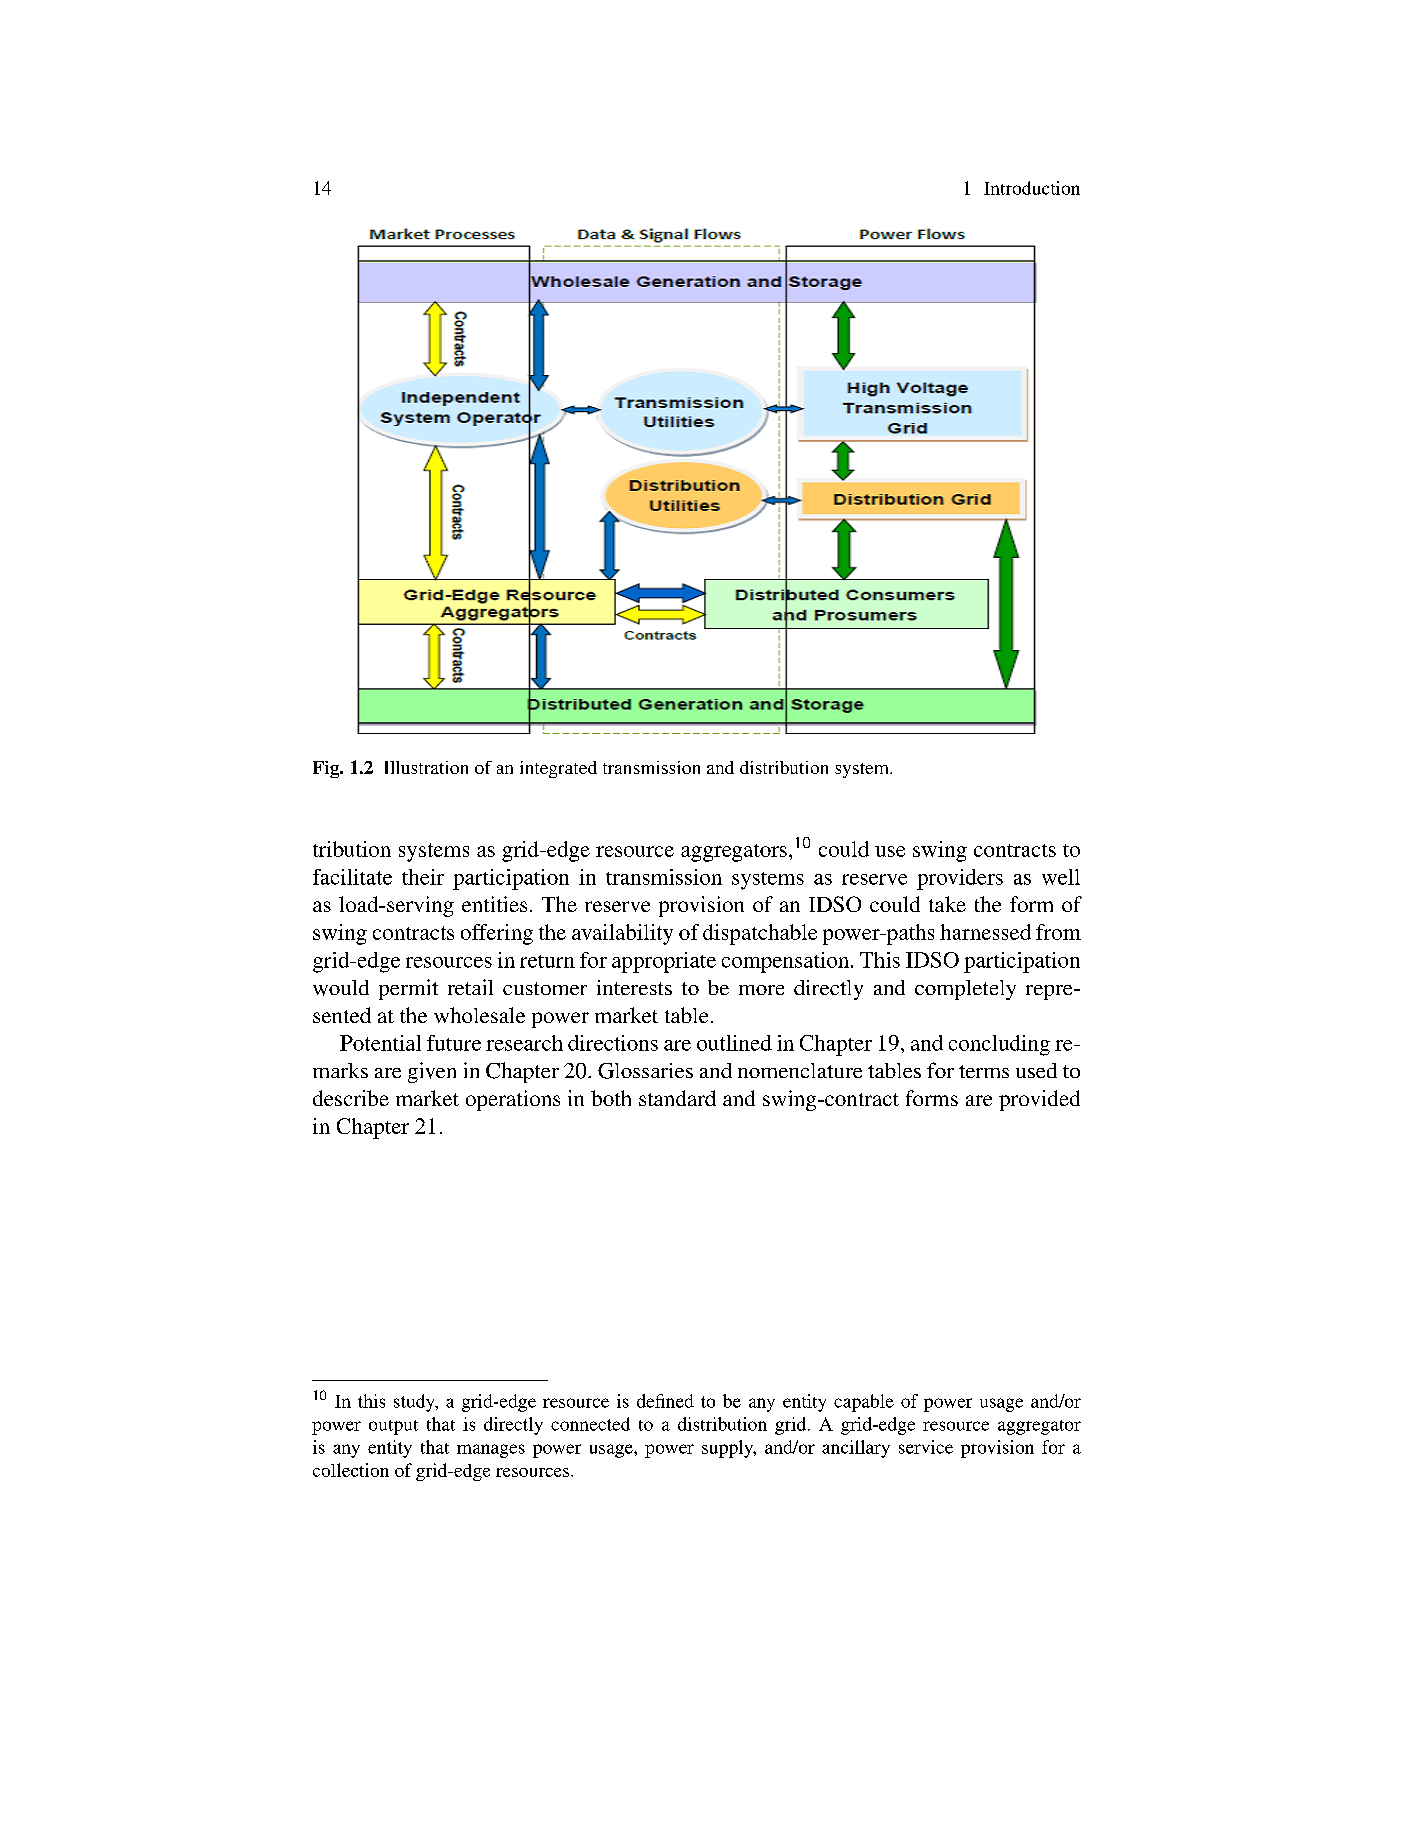 This document has width=1418, height=1835. I want to click on well, so click(1061, 877).
